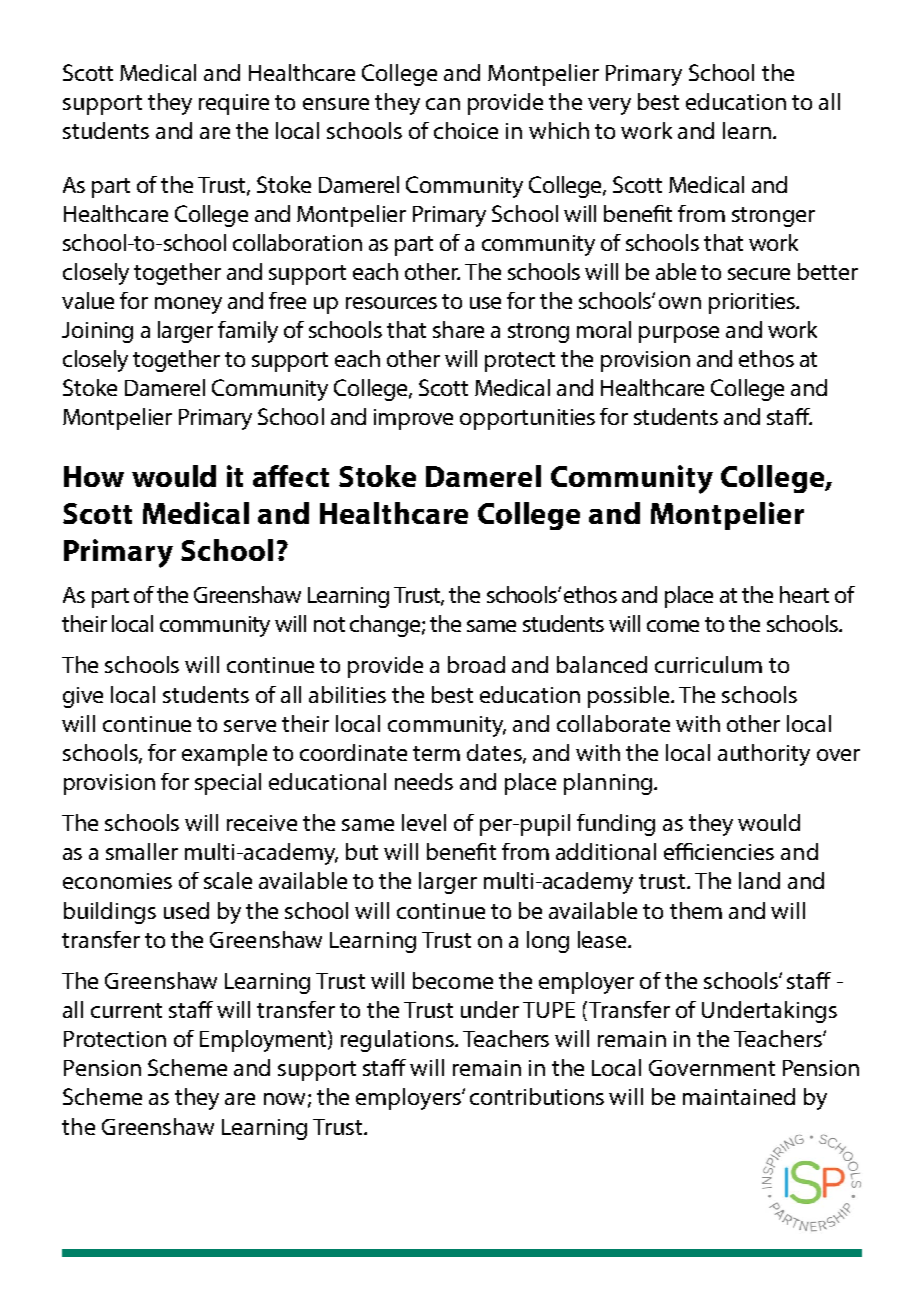 This screenshot has height=1311, width=924. What do you see at coordinates (436, 753) in the screenshot?
I see `term` at bounding box center [436, 753].
